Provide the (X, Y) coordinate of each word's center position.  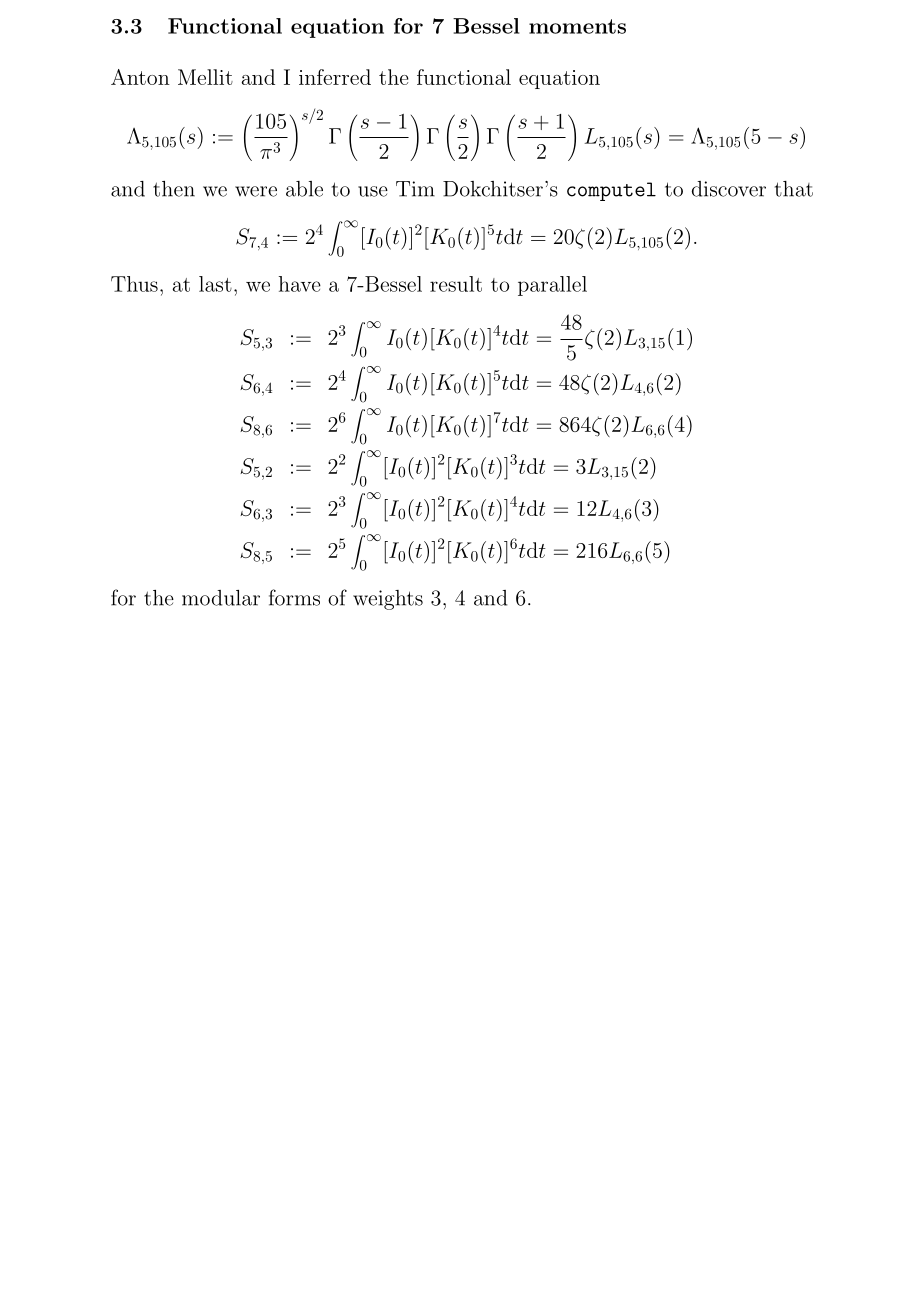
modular (221, 598)
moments (577, 26)
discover (729, 189)
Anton (140, 77)
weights (388, 600)
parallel (552, 286)
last (215, 284)
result (456, 284)
